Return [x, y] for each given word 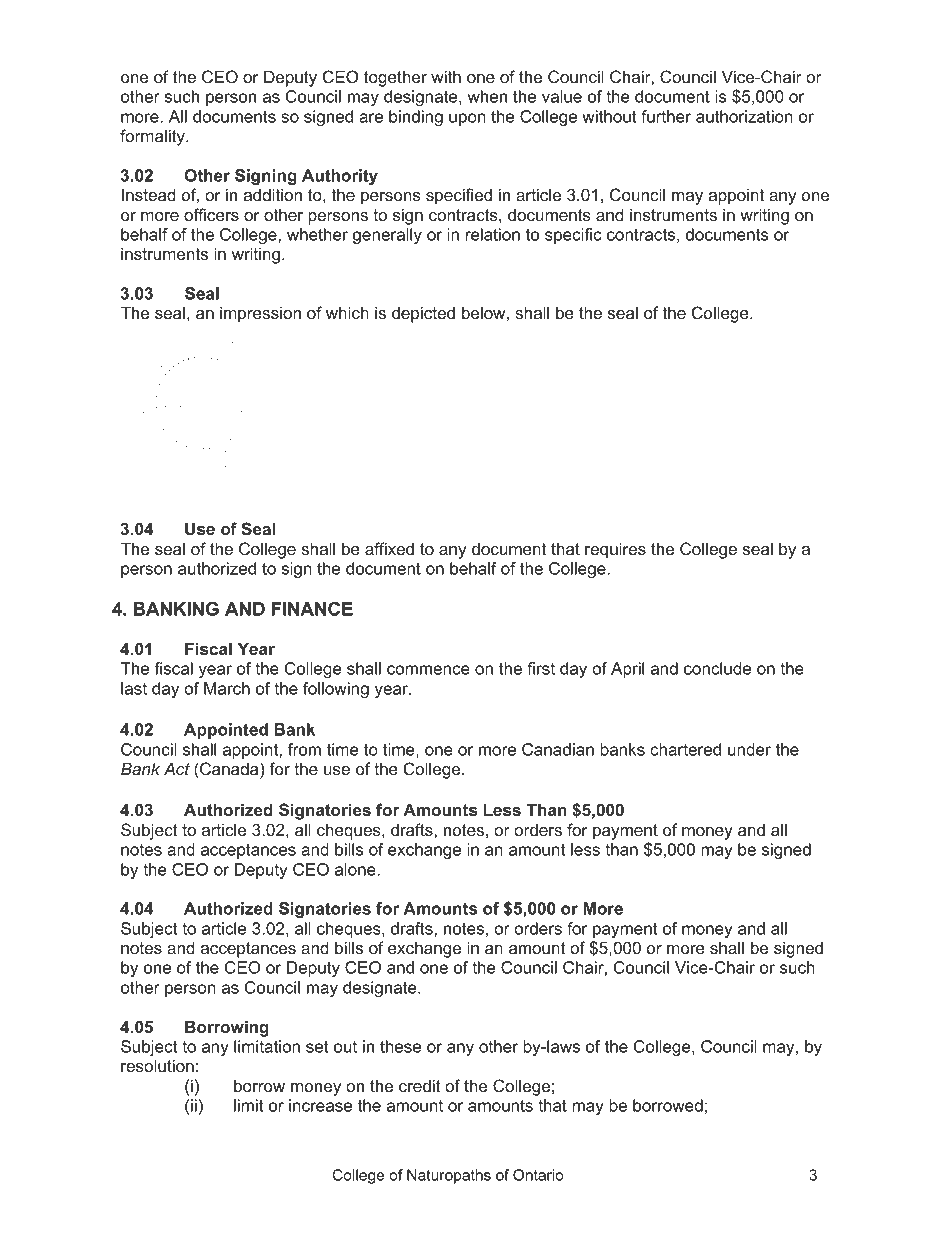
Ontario [538, 1175]
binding [416, 118]
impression [260, 314]
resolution [157, 1065]
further [666, 116]
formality [153, 137]
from [304, 749]
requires [615, 550]
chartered [685, 749]
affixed [389, 548]
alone [356, 869]
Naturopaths [449, 1176]
